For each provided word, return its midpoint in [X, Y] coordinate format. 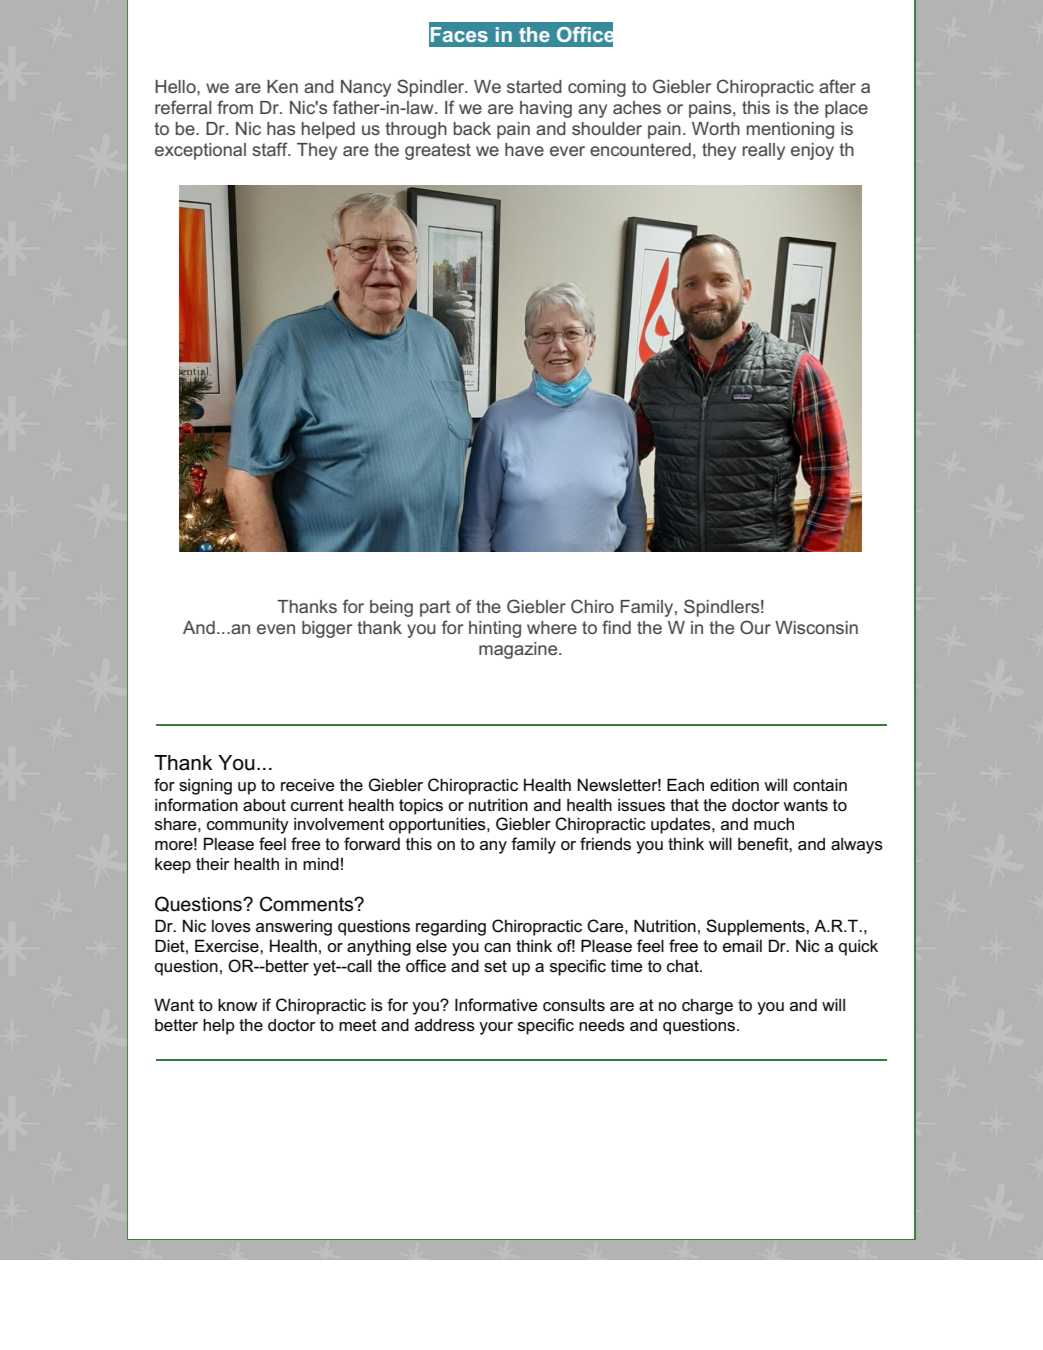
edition [734, 785]
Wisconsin [816, 627]
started [534, 86]
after [837, 86]
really [764, 151]
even [276, 629]
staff [271, 149]
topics [421, 806]
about [264, 805]
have [524, 149]
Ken [282, 86]
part [435, 608]
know [237, 1004]
